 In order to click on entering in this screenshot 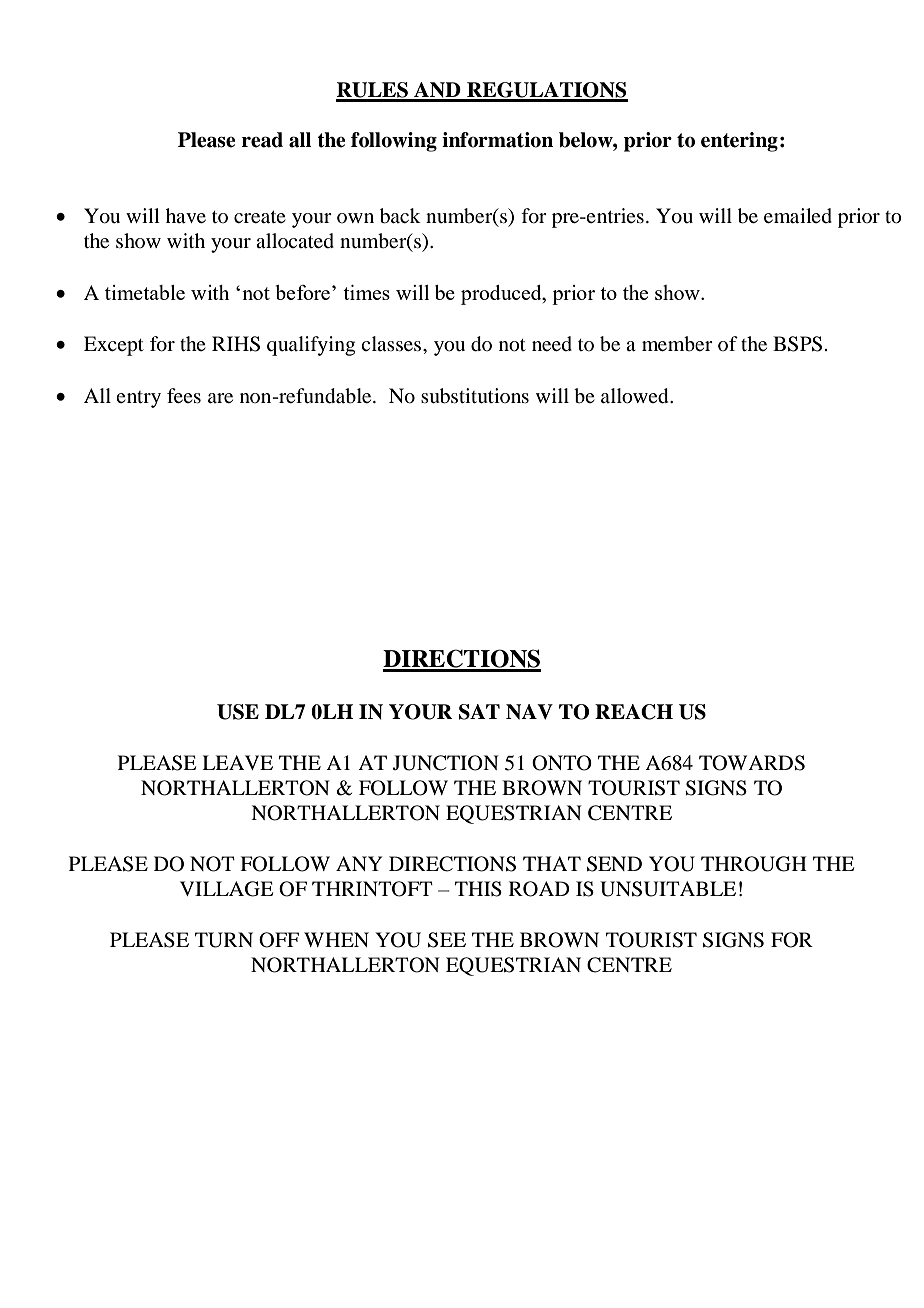, I will do `click(739, 142)`.
